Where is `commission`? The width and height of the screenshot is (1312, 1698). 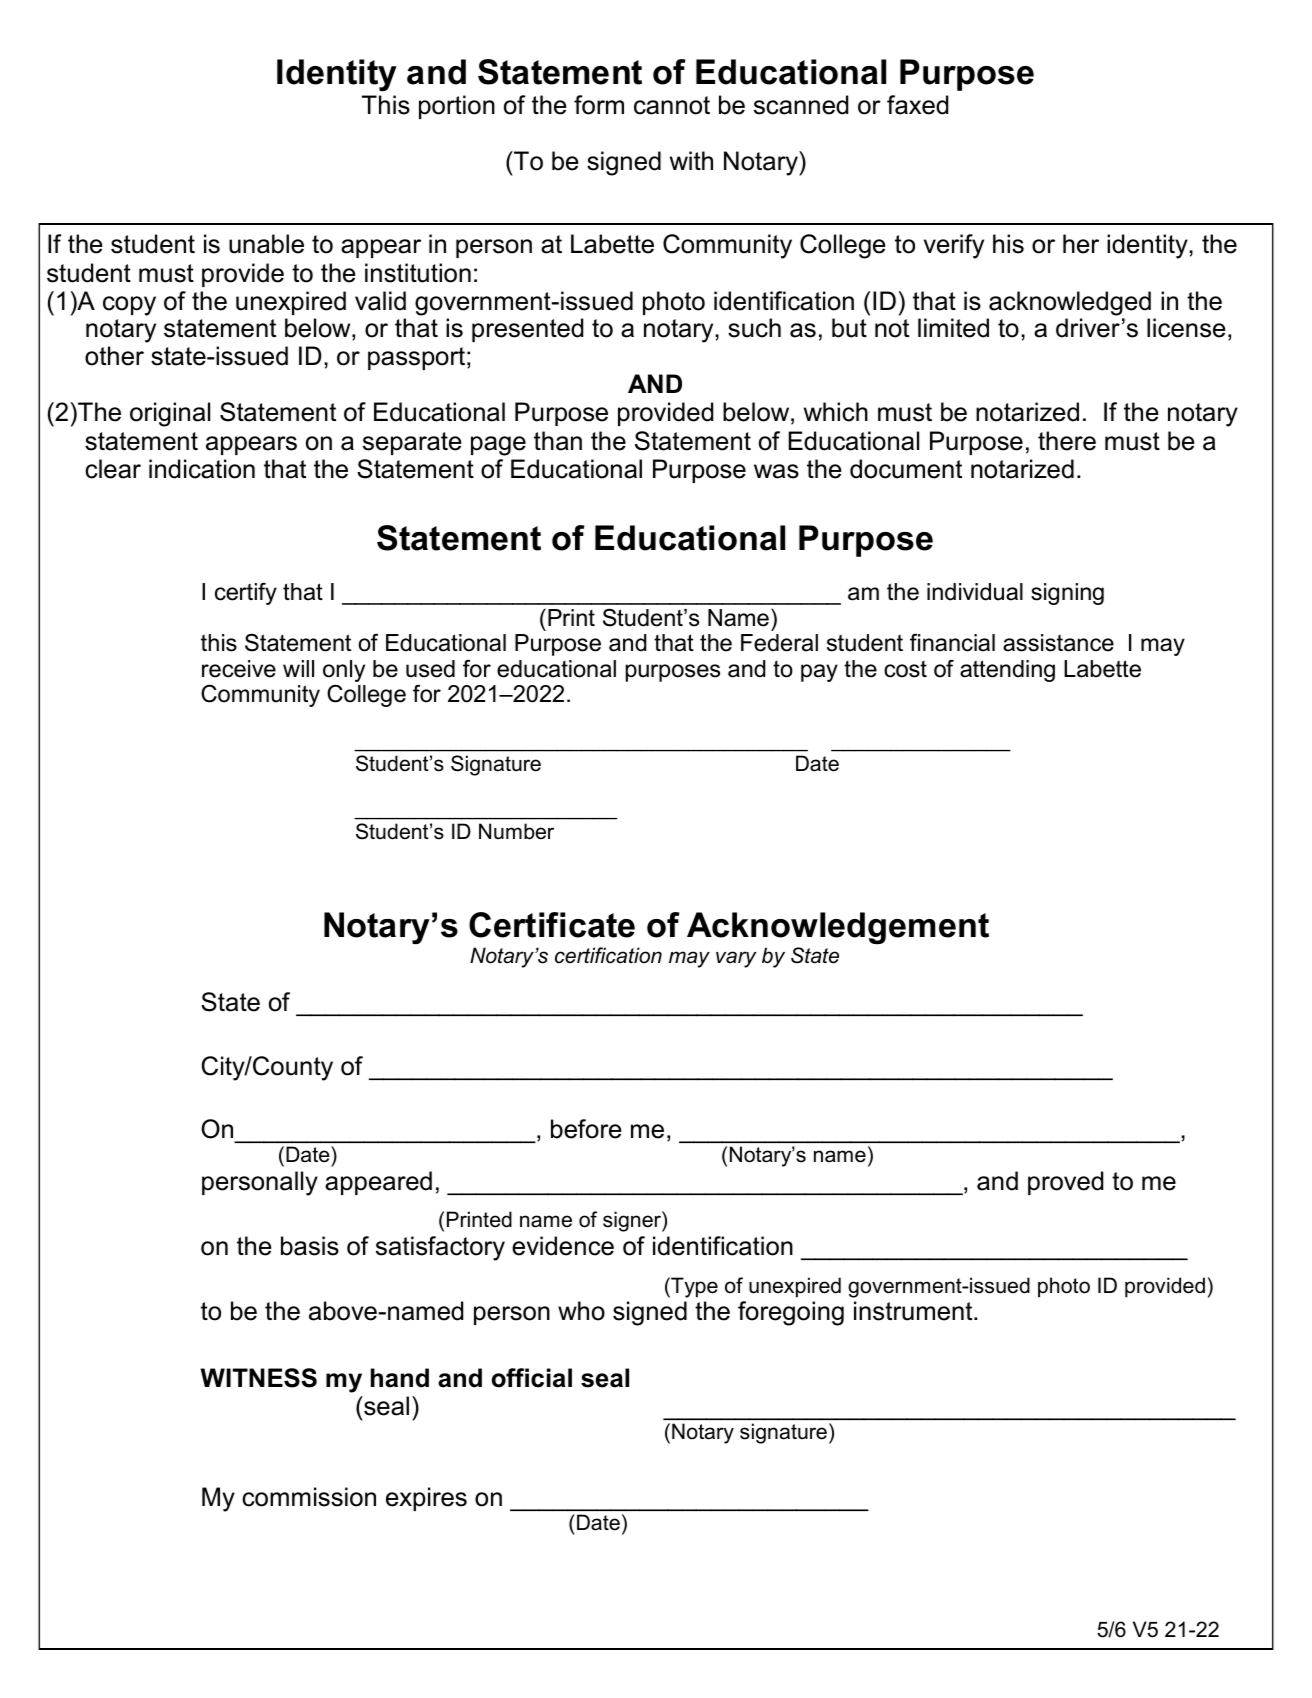
commission is located at coordinates (309, 1497).
